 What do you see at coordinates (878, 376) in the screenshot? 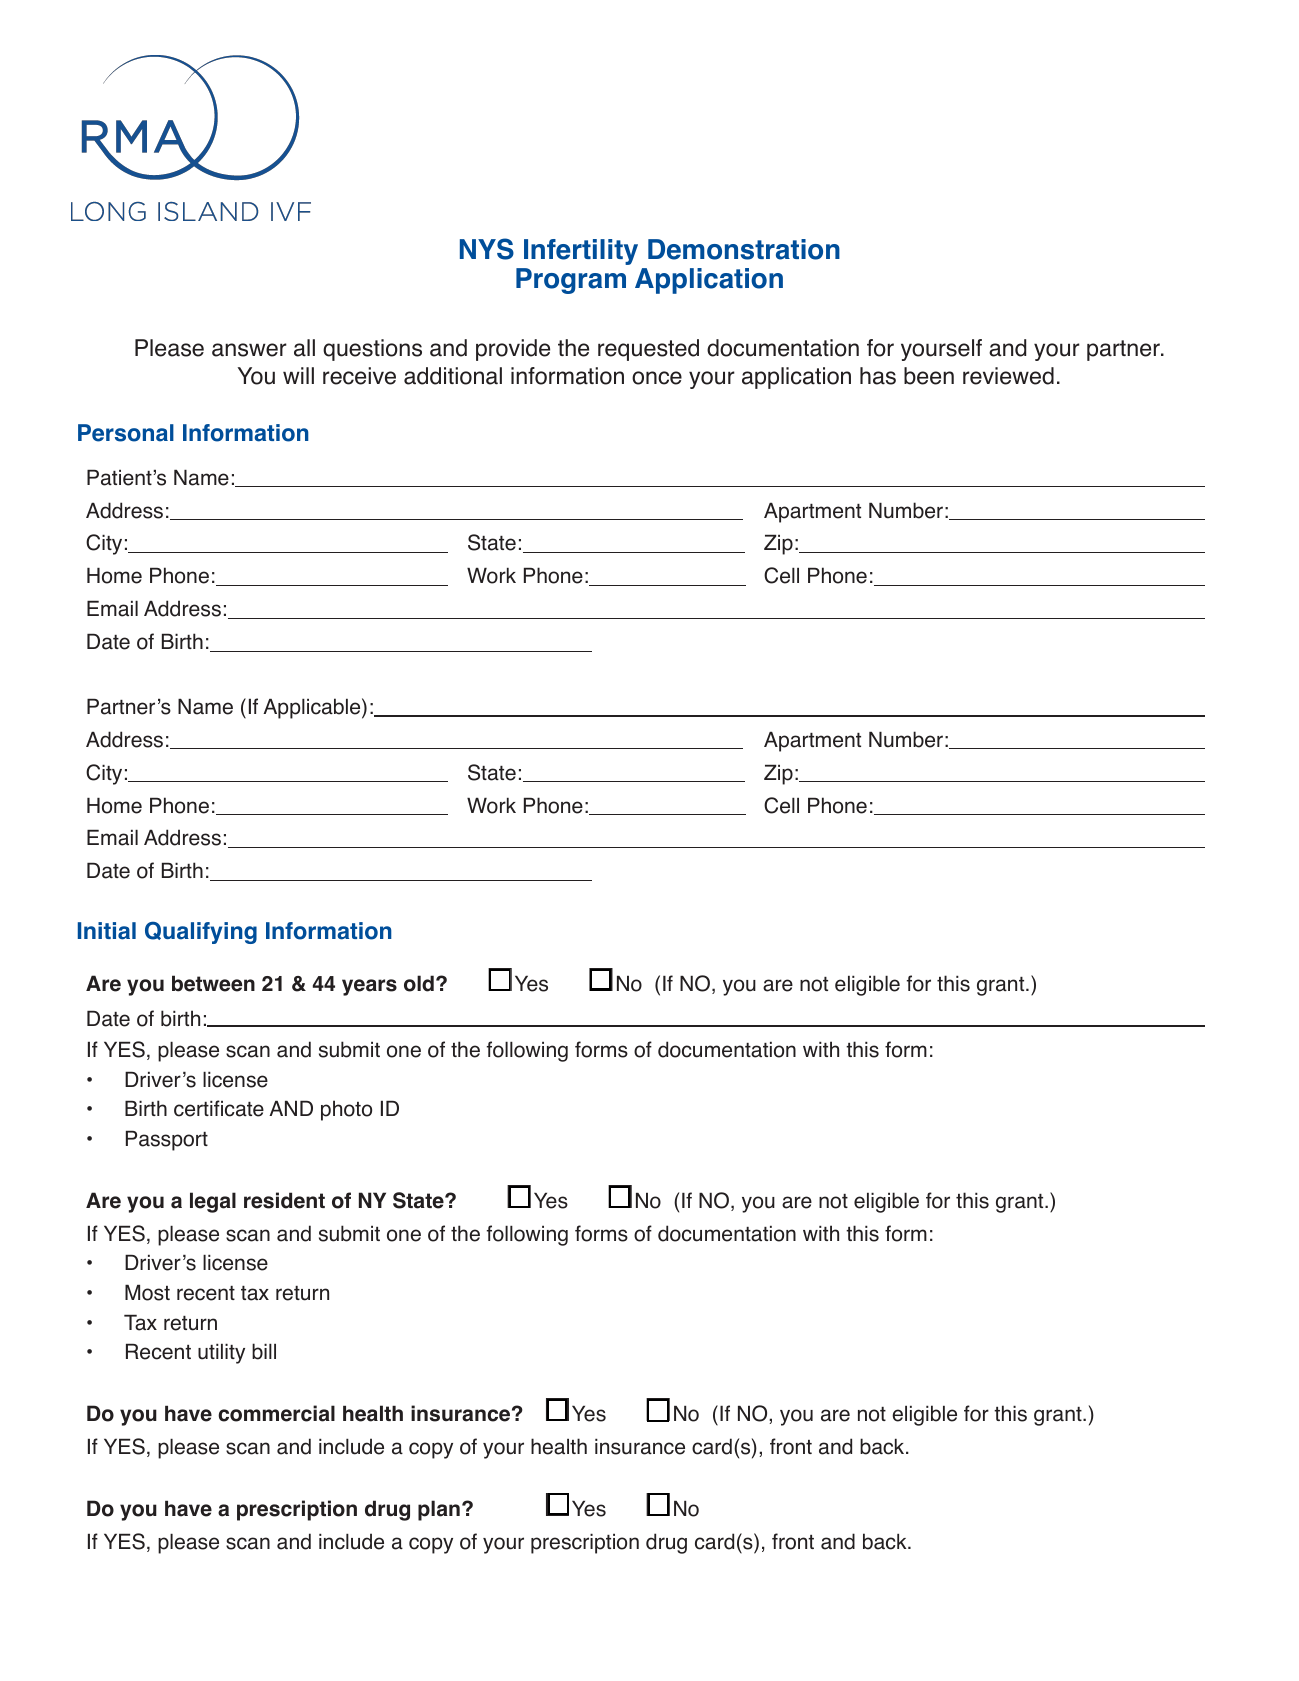
I see `has` at bounding box center [878, 376].
